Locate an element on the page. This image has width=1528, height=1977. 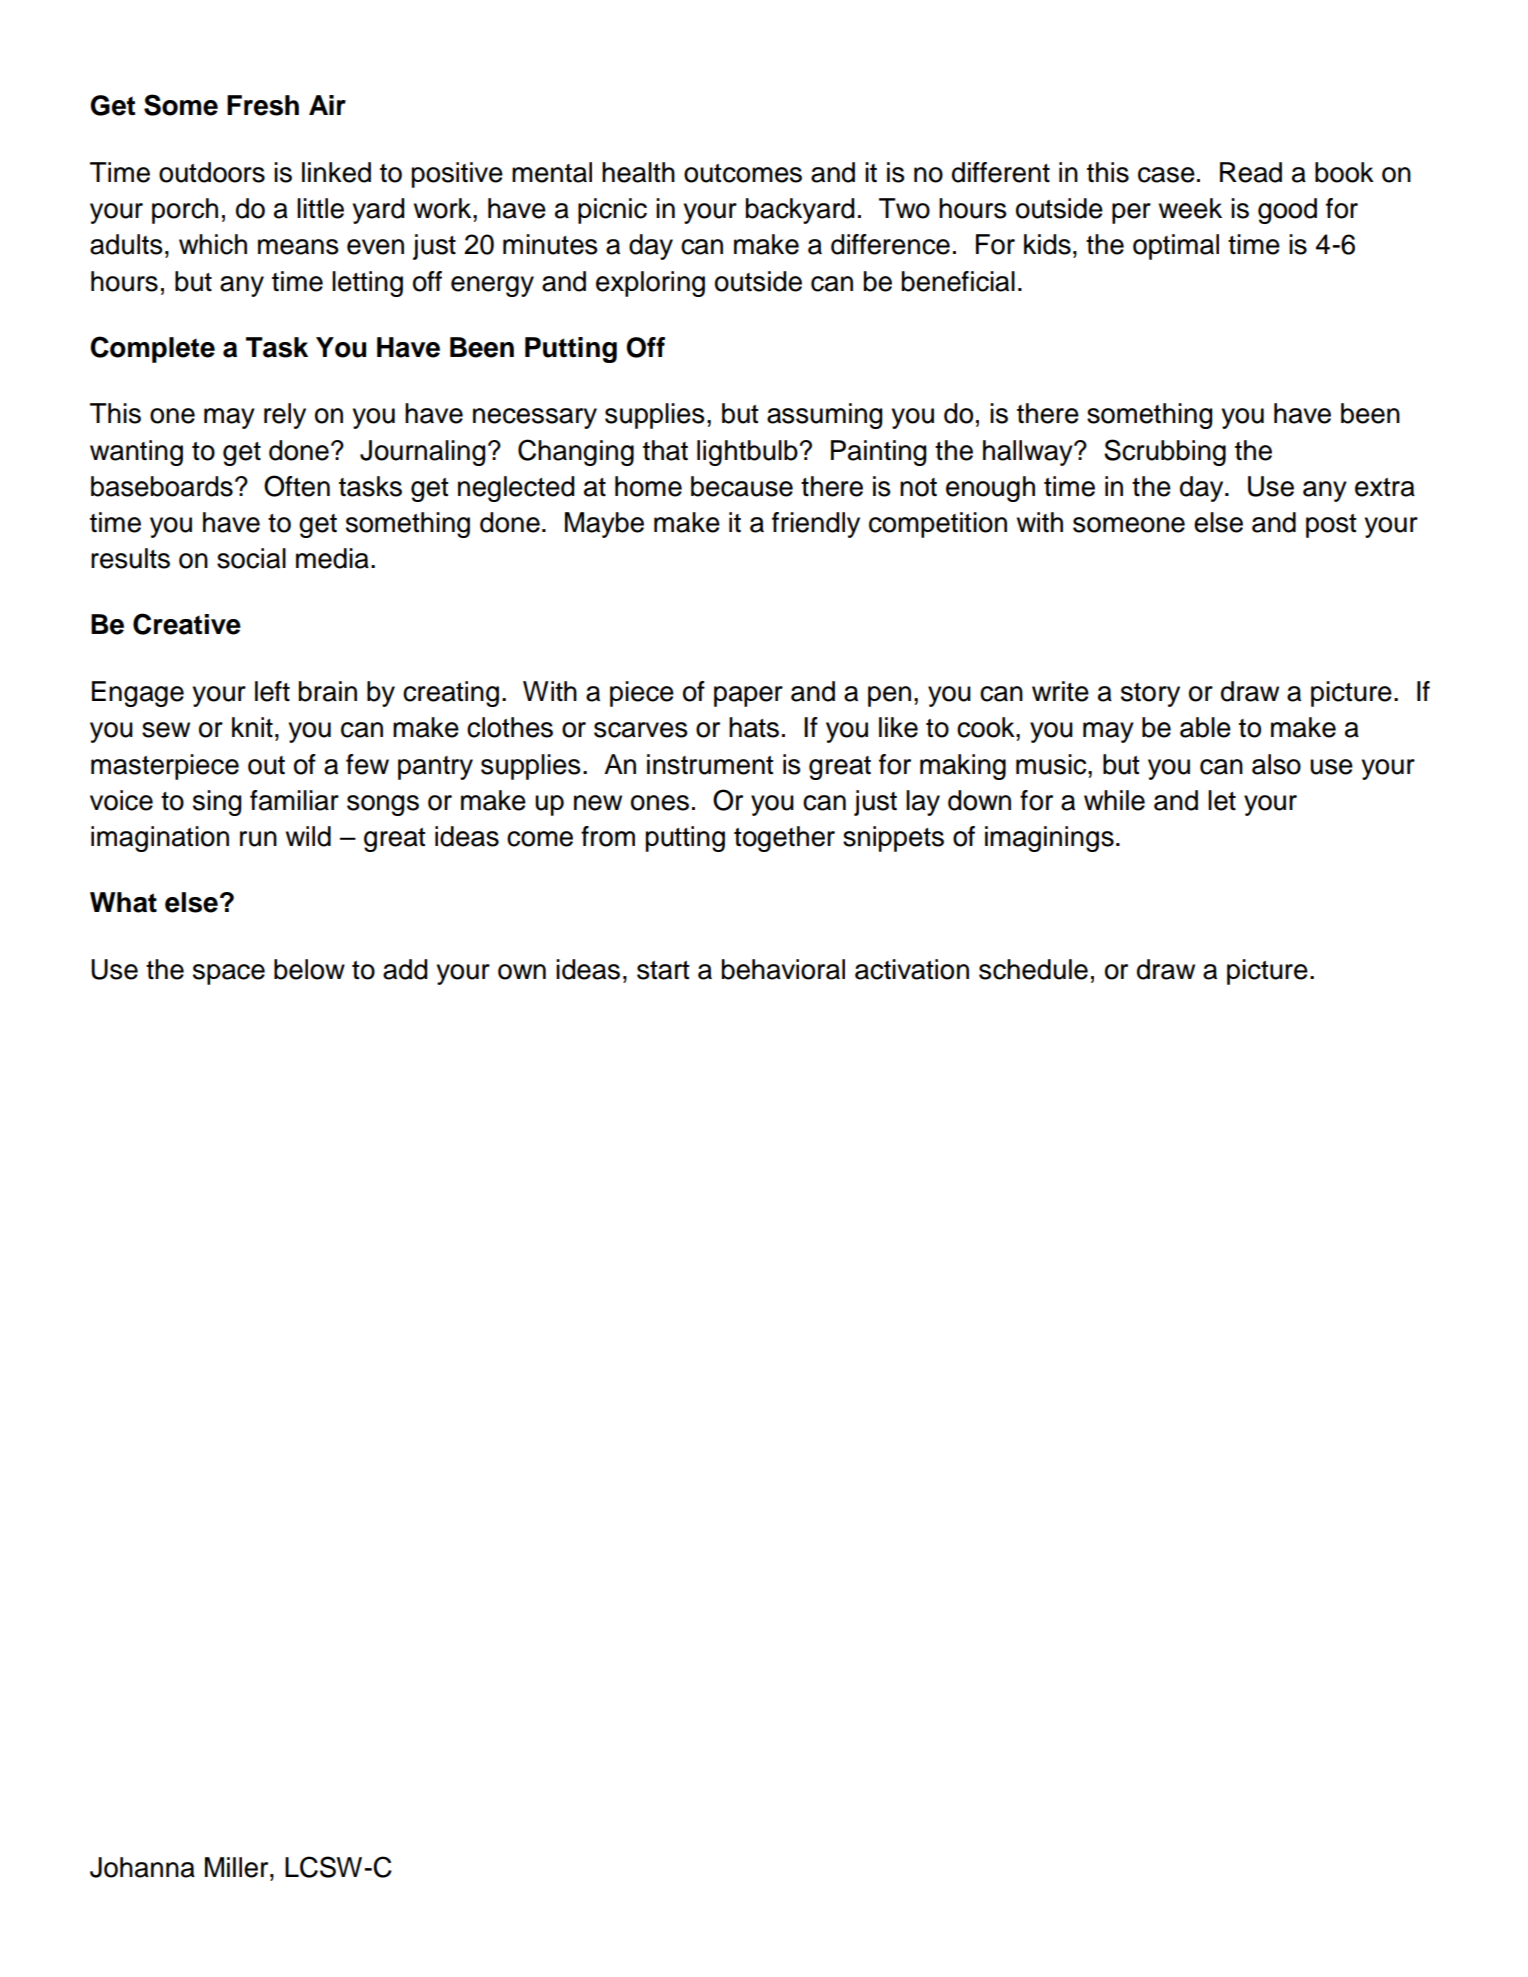
behavioral is located at coordinates (783, 969).
